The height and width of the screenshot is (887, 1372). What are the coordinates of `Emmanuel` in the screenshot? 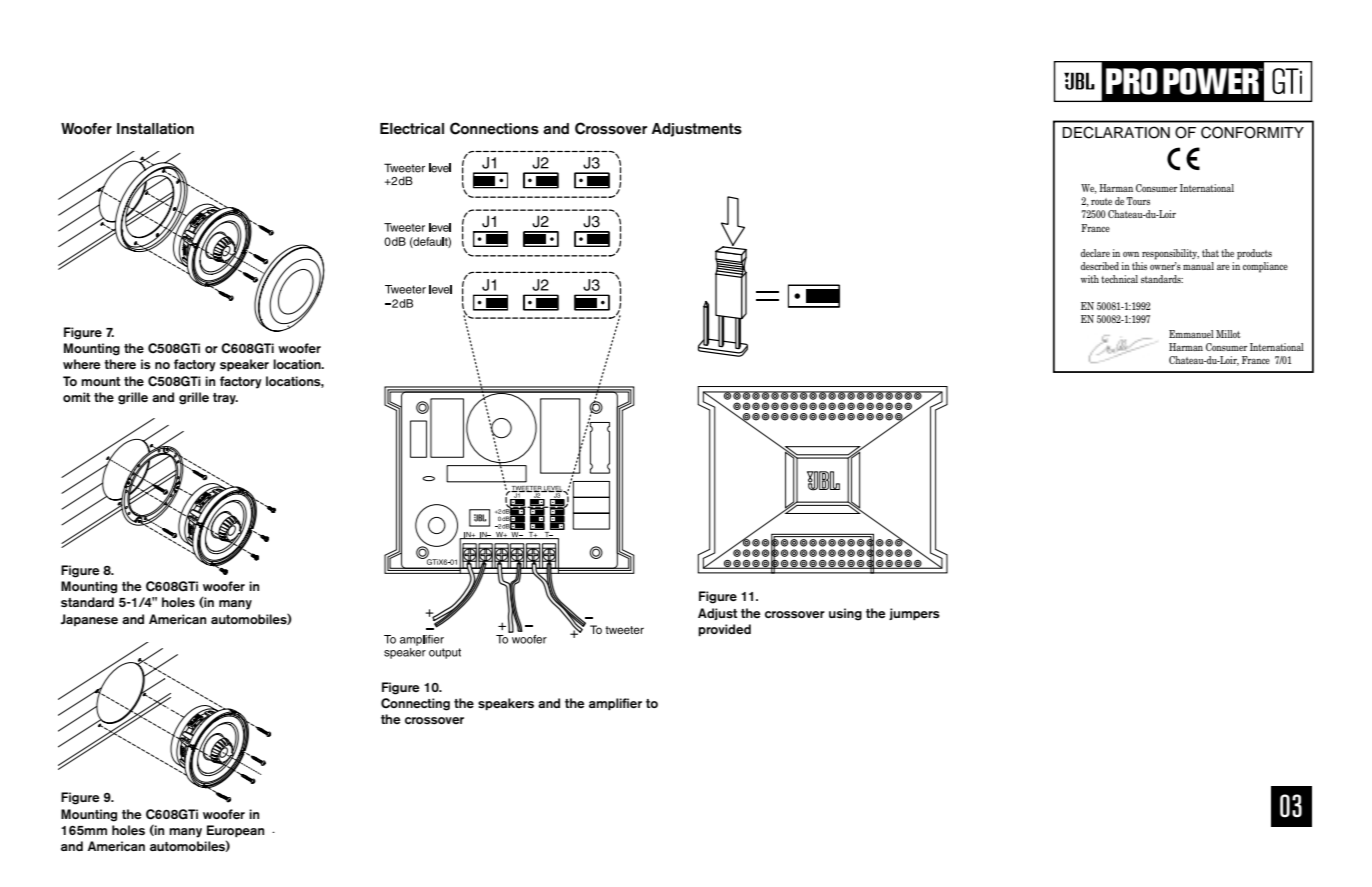 It's located at (1191, 334).
